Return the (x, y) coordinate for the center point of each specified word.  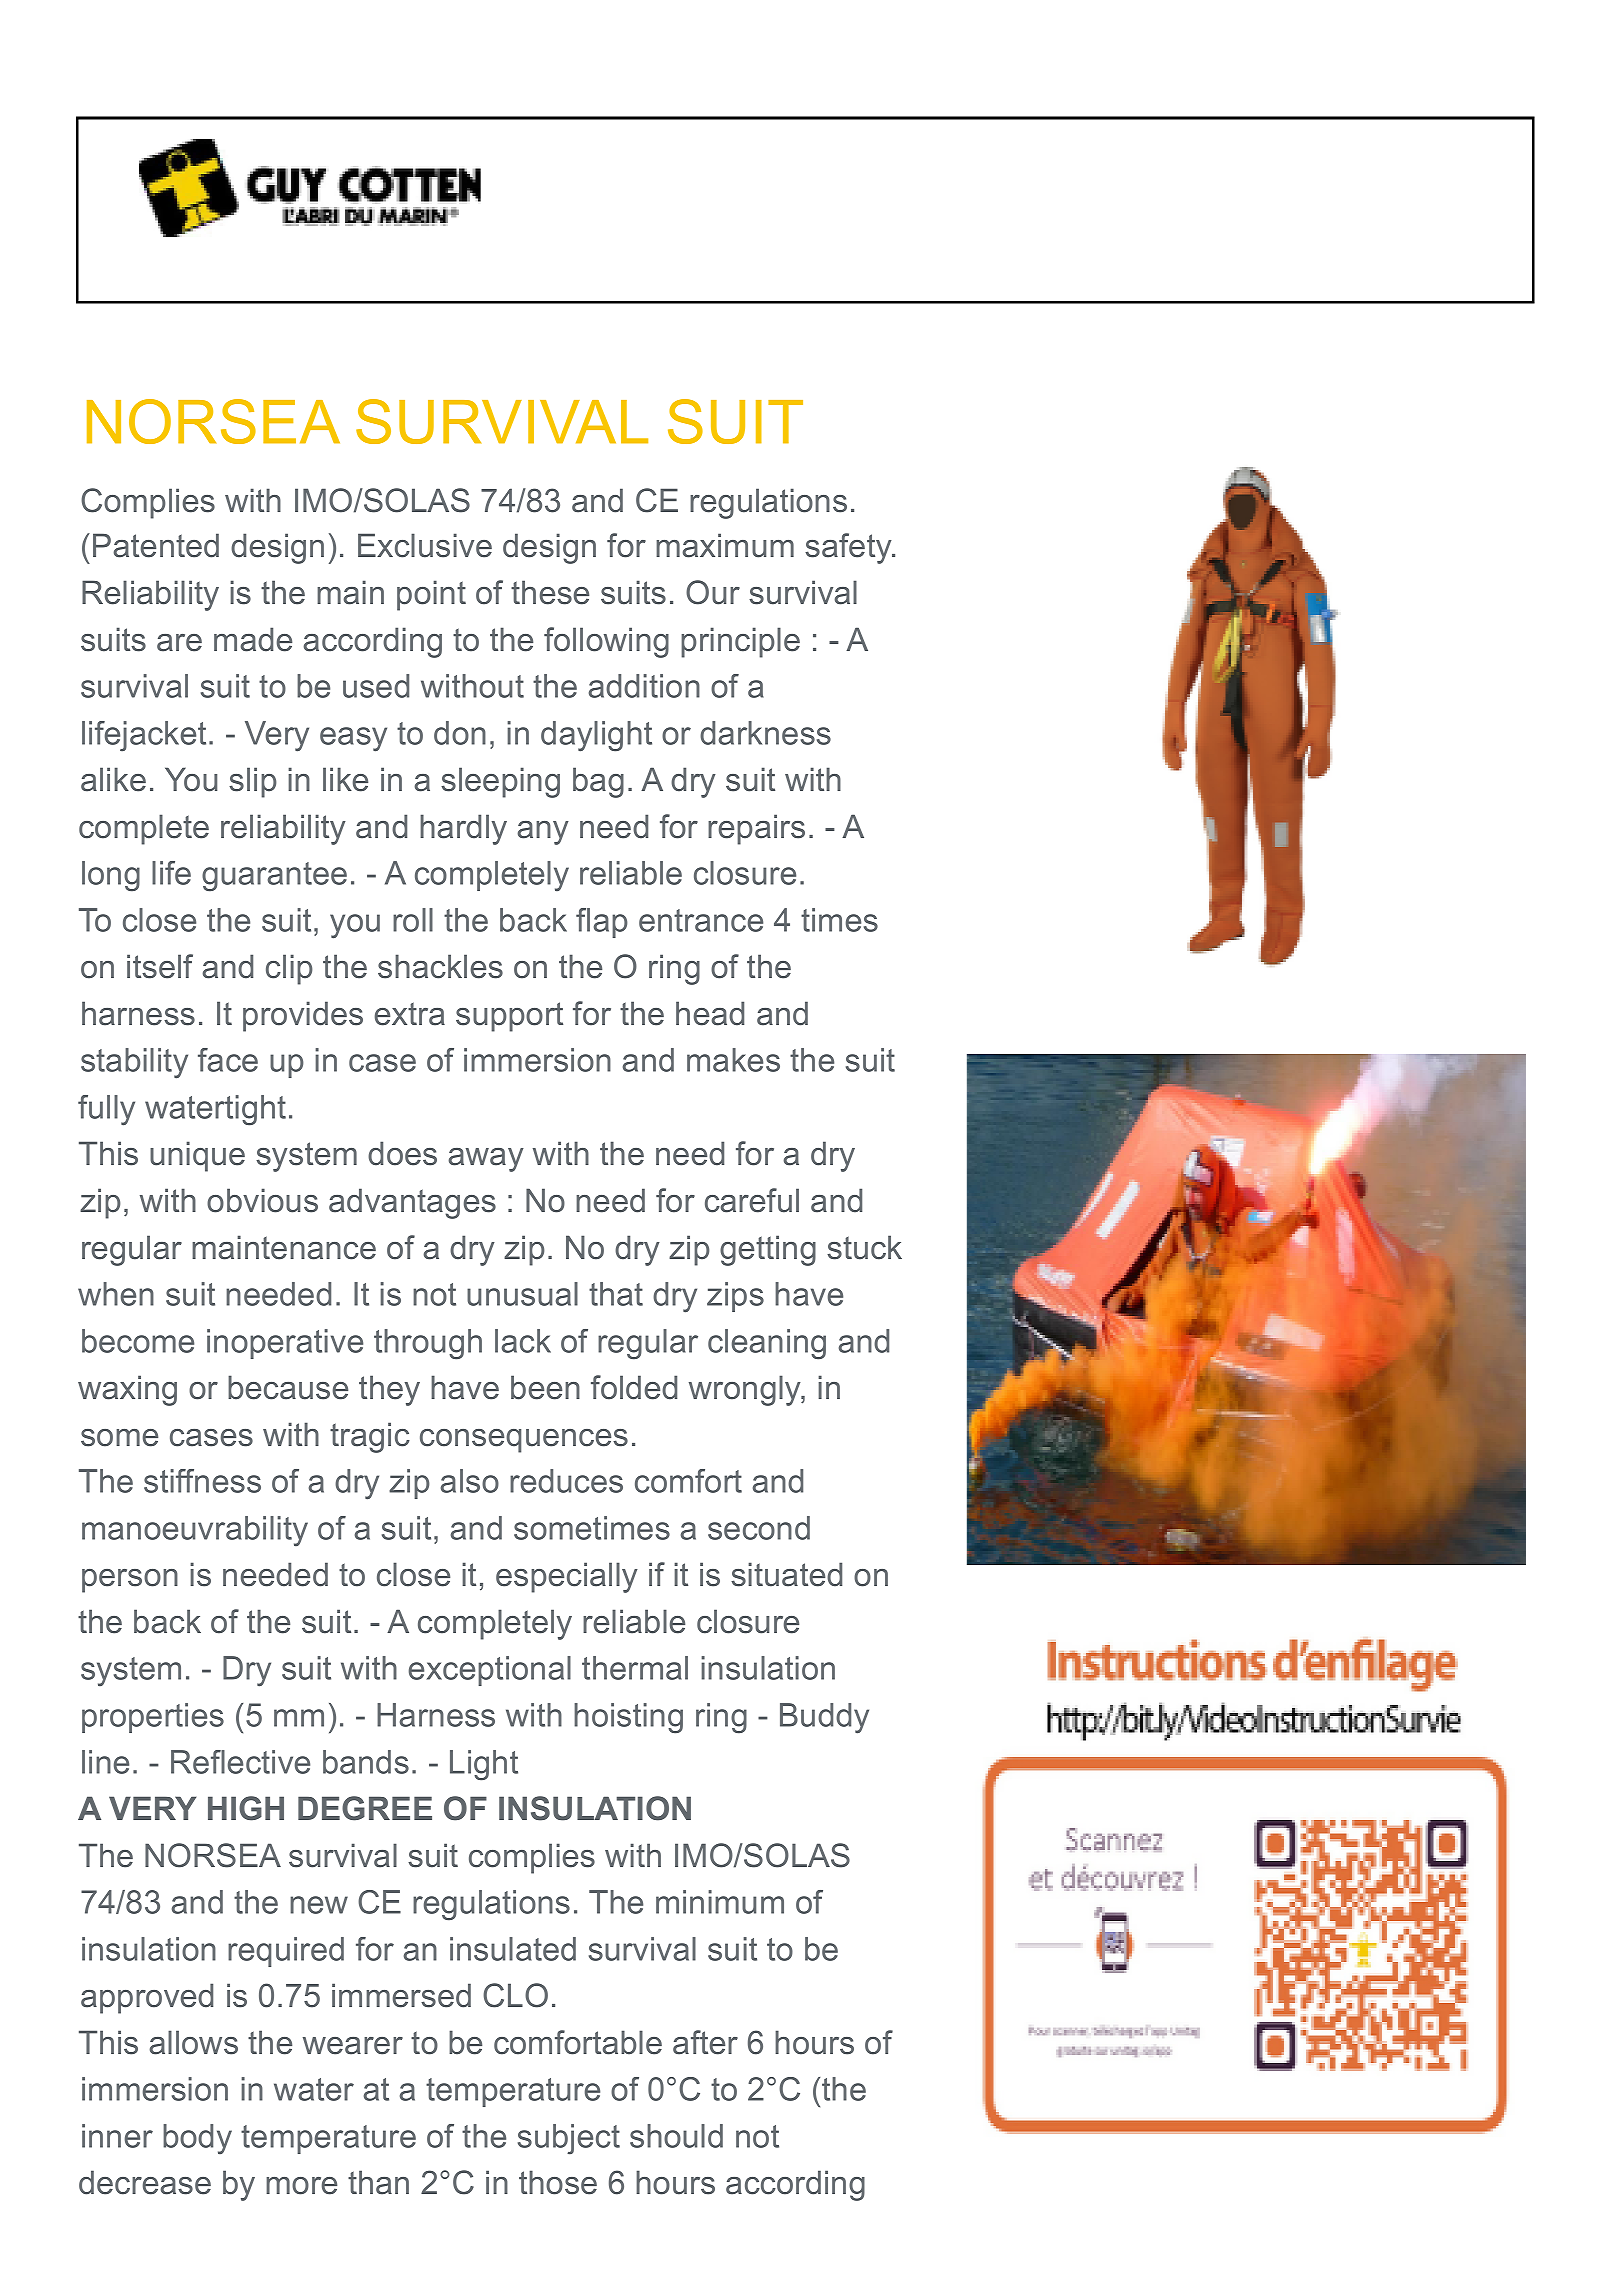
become (138, 1341)
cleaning (767, 1344)
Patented (156, 545)
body (197, 2139)
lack (523, 1341)
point (431, 595)
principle (740, 642)
